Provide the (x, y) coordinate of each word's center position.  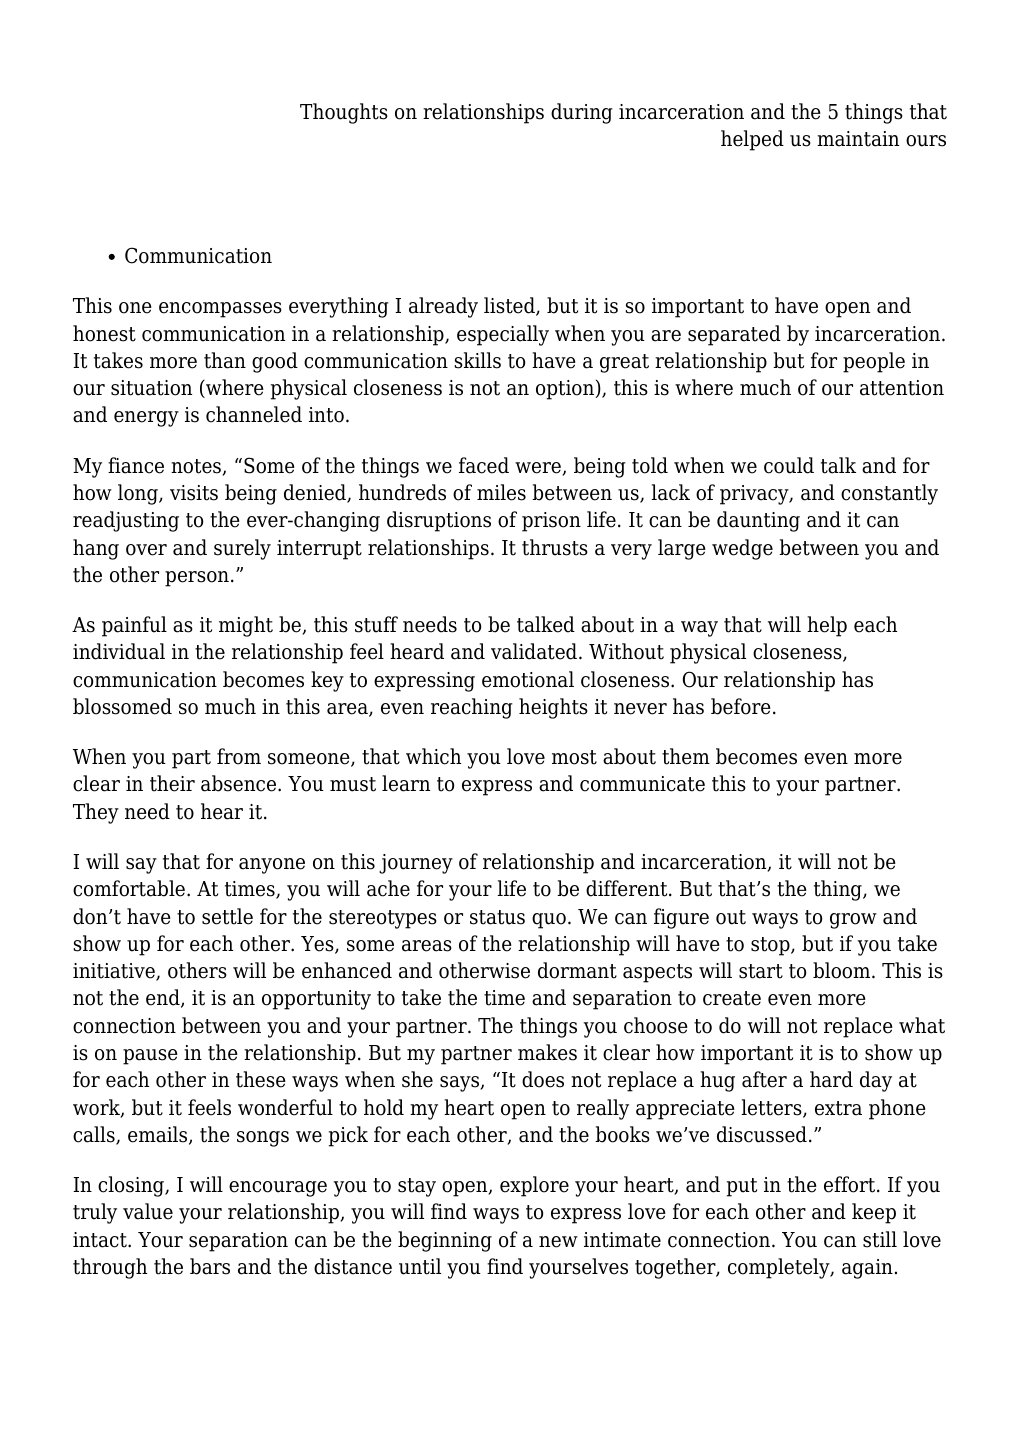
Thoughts (344, 113)
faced (484, 465)
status (497, 917)
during (582, 113)
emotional (528, 679)
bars (210, 1266)
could (789, 465)
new (558, 1242)
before (741, 706)
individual (119, 651)
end (164, 998)
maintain (858, 139)
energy (146, 419)
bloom (843, 970)
